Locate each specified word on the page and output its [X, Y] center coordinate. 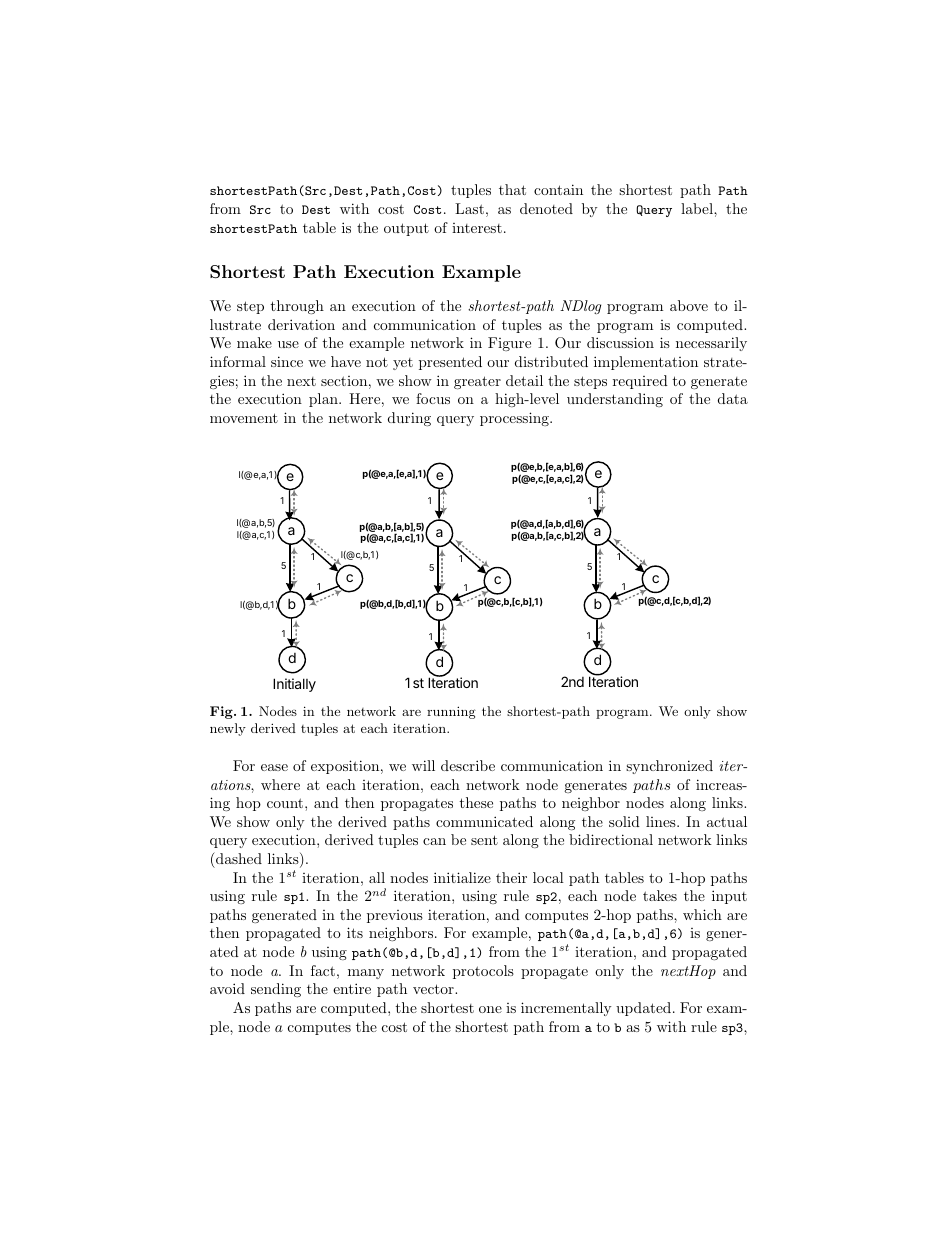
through [297, 307]
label [698, 208]
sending [276, 990]
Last [469, 208]
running [451, 712]
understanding [615, 400]
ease [274, 767]
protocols [483, 972]
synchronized [669, 767]
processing [515, 419]
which [702, 914]
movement [244, 418]
